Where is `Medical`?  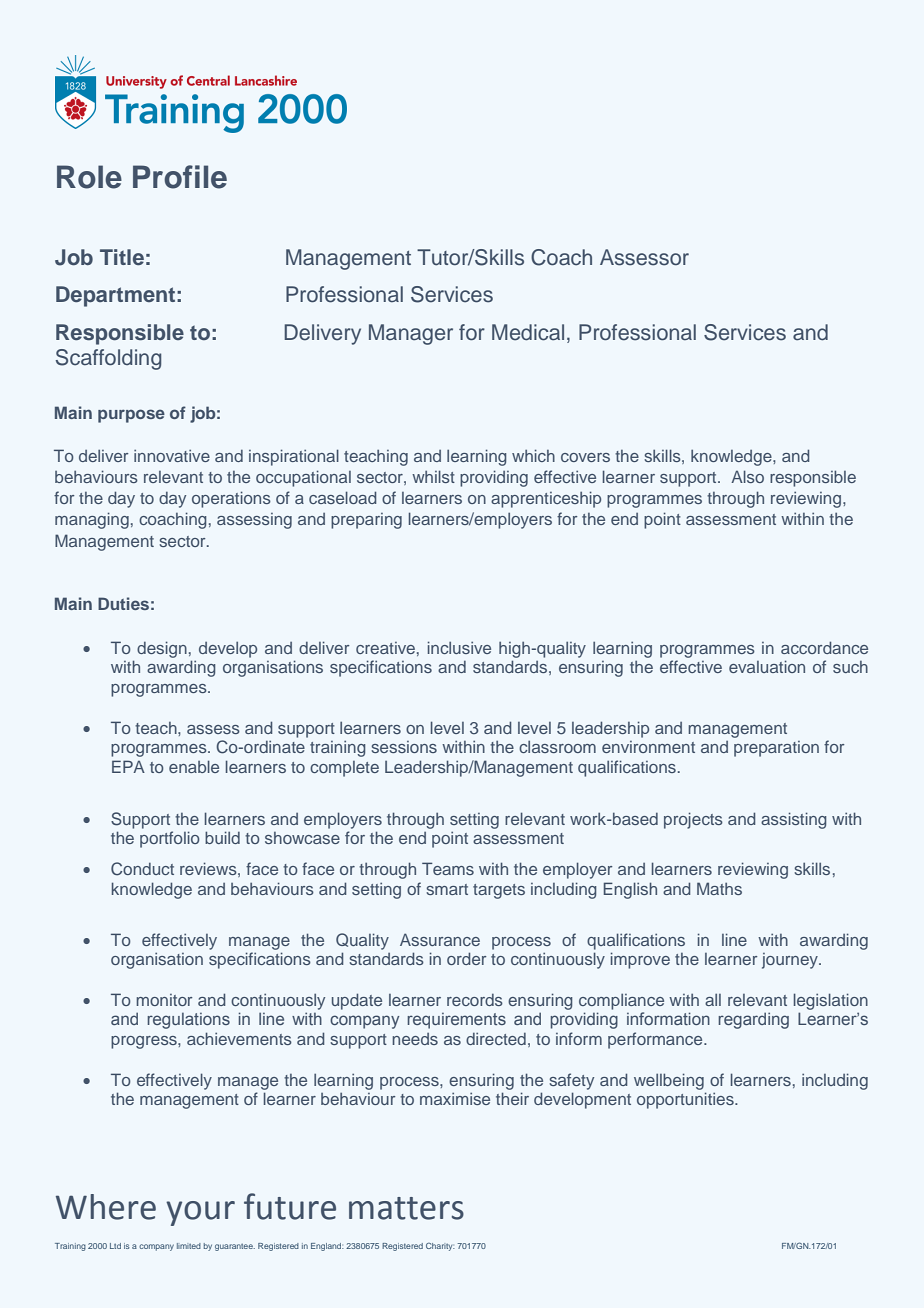 Medical is located at coordinates (528, 332).
